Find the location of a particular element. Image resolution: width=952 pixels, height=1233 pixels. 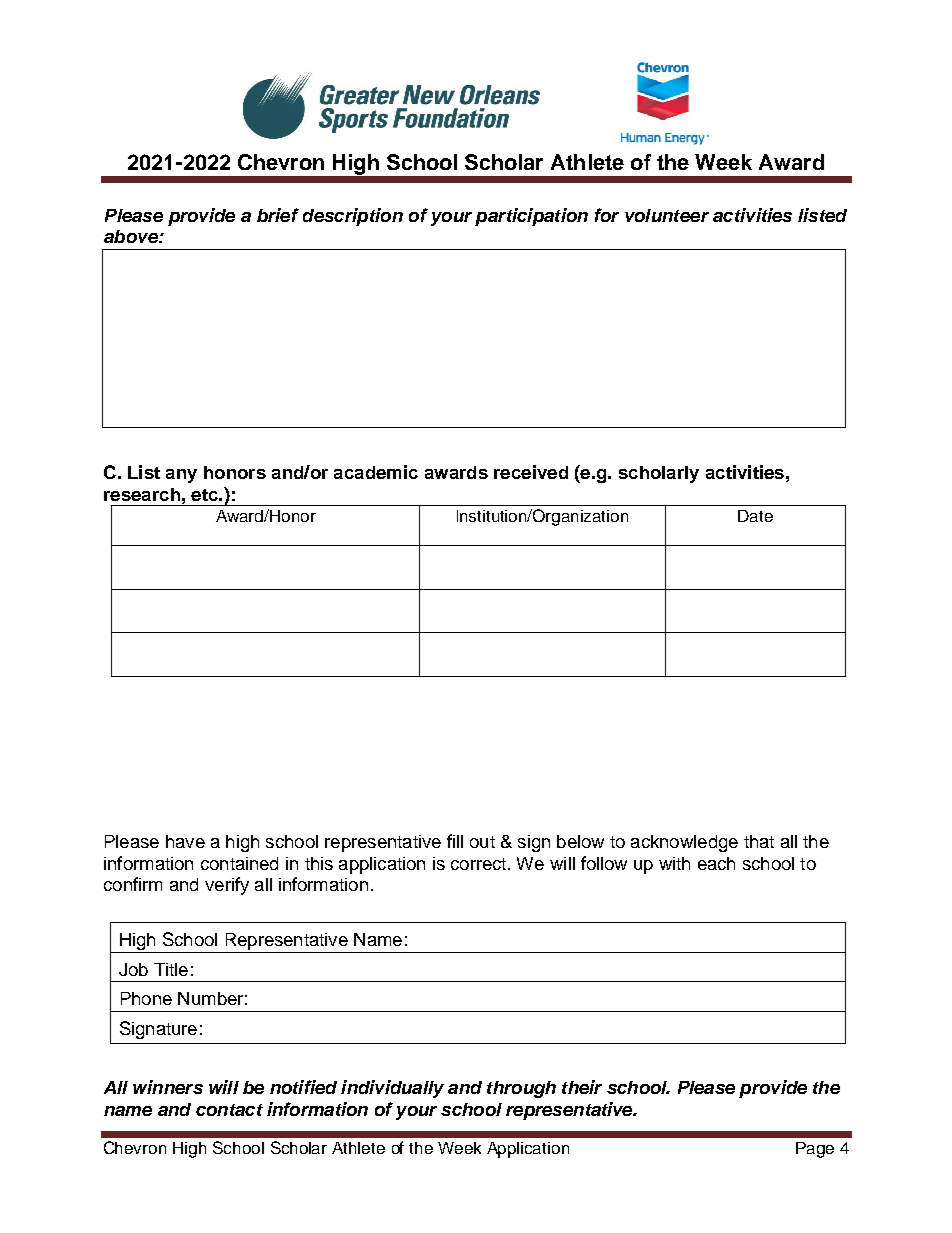

participation is located at coordinates (531, 217).
